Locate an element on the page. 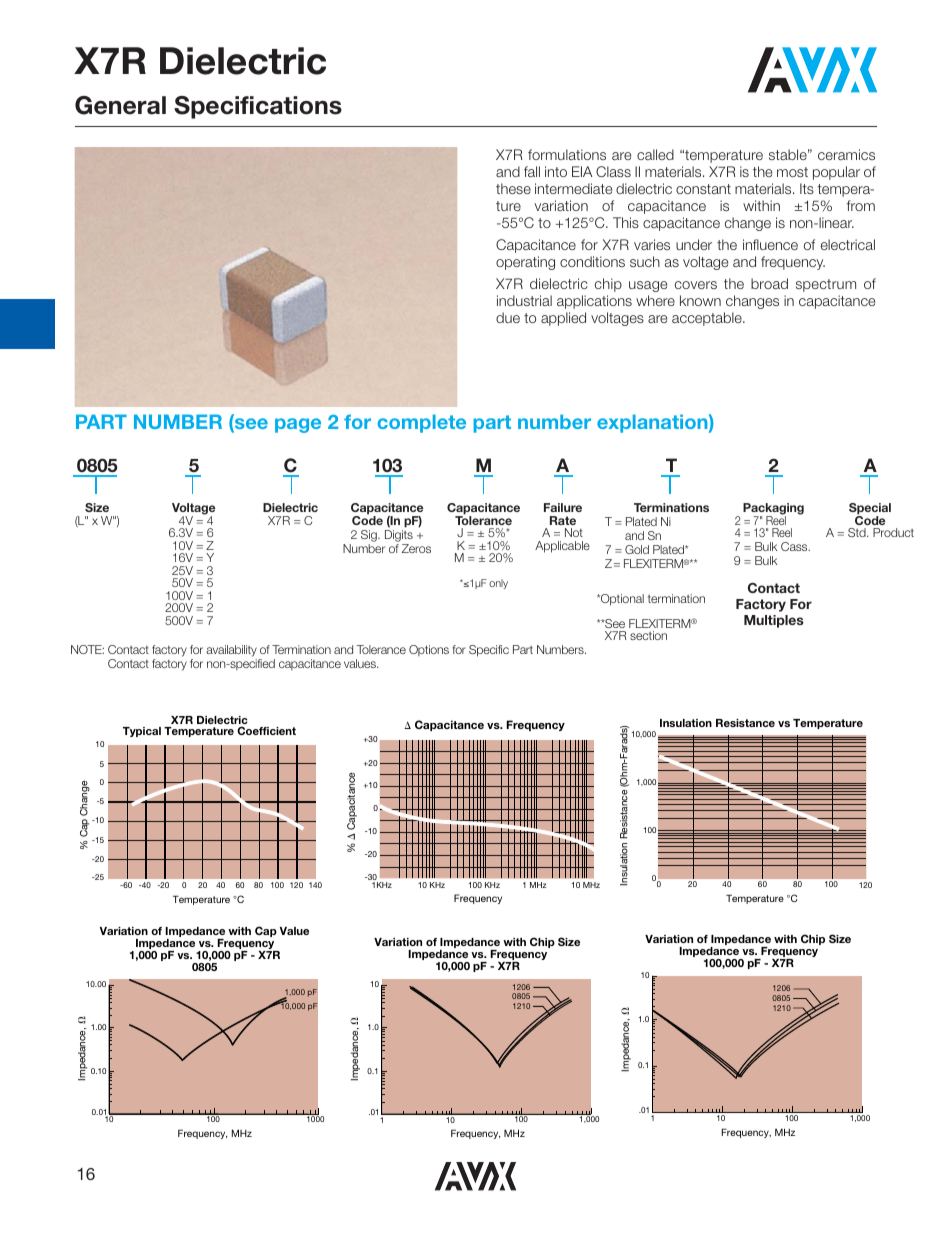 The image size is (952, 1233). most is located at coordinates (792, 172).
